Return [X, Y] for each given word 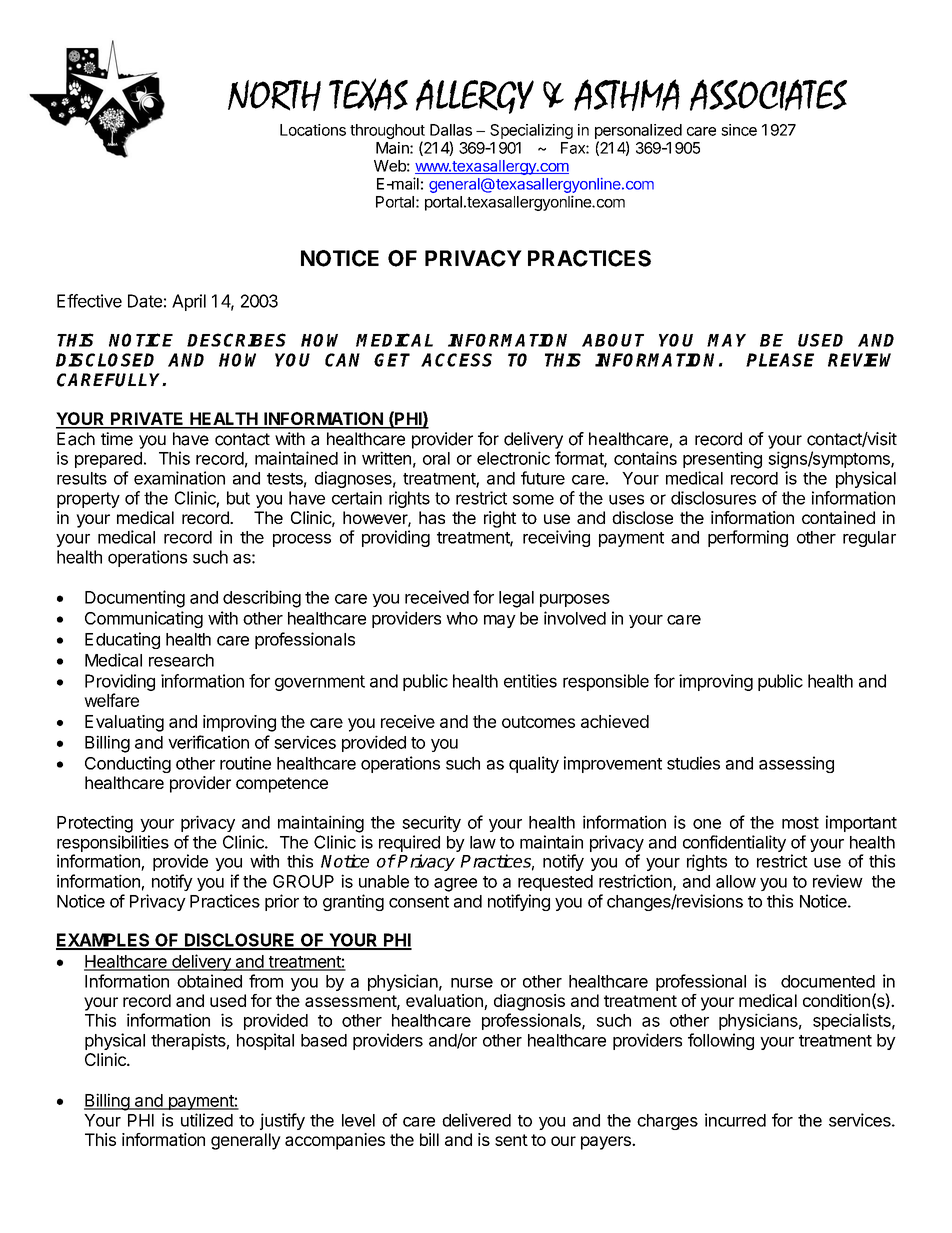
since [739, 130]
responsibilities [113, 843]
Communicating [144, 619]
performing [748, 538]
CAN [342, 360]
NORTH [274, 95]
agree [455, 885]
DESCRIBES [236, 340]
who [462, 618]
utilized [207, 1120]
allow [736, 881]
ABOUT [613, 340]
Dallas [451, 130]
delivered [476, 1120]
